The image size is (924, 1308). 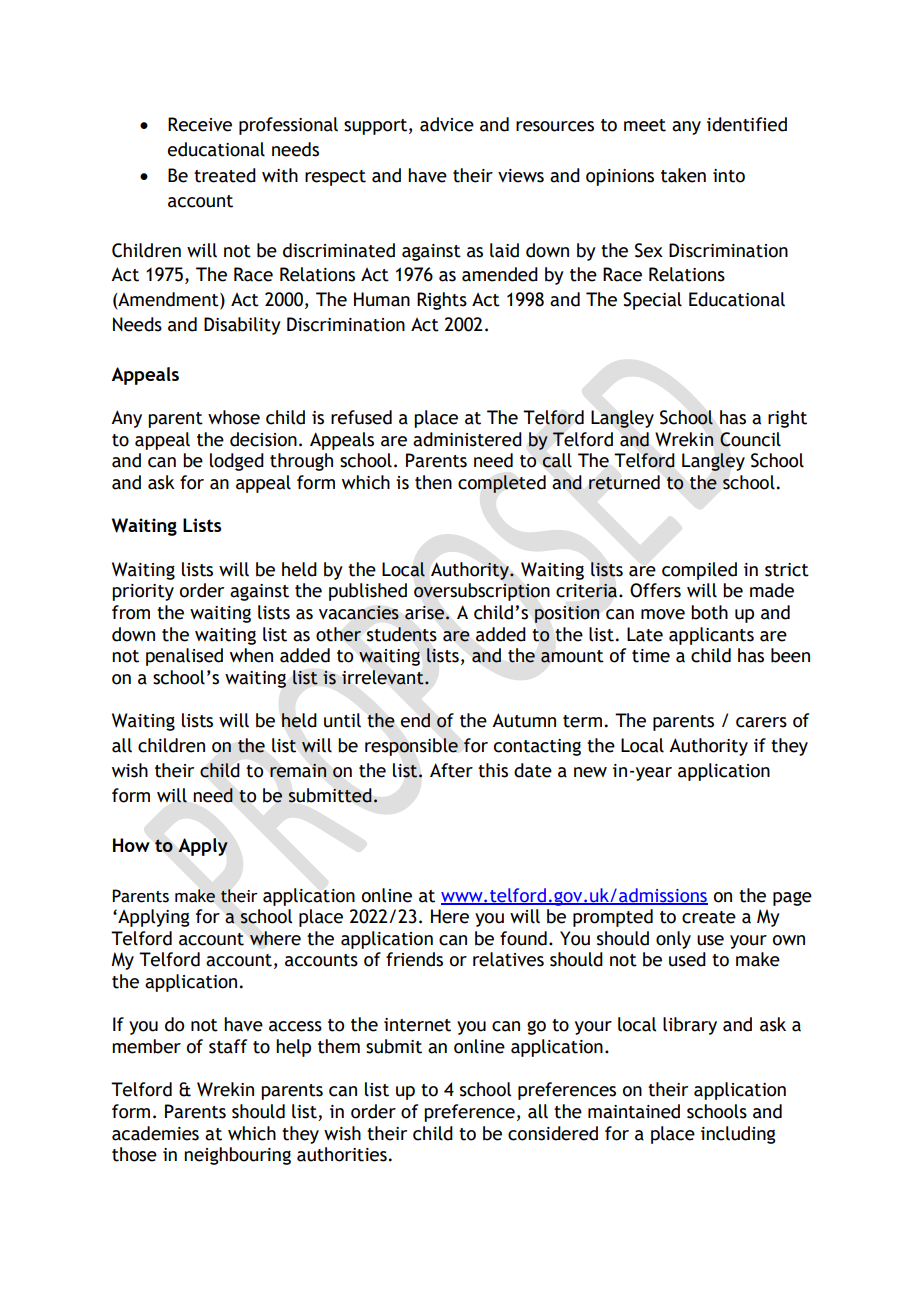 What do you see at coordinates (709, 917) in the screenshot?
I see `create` at bounding box center [709, 917].
